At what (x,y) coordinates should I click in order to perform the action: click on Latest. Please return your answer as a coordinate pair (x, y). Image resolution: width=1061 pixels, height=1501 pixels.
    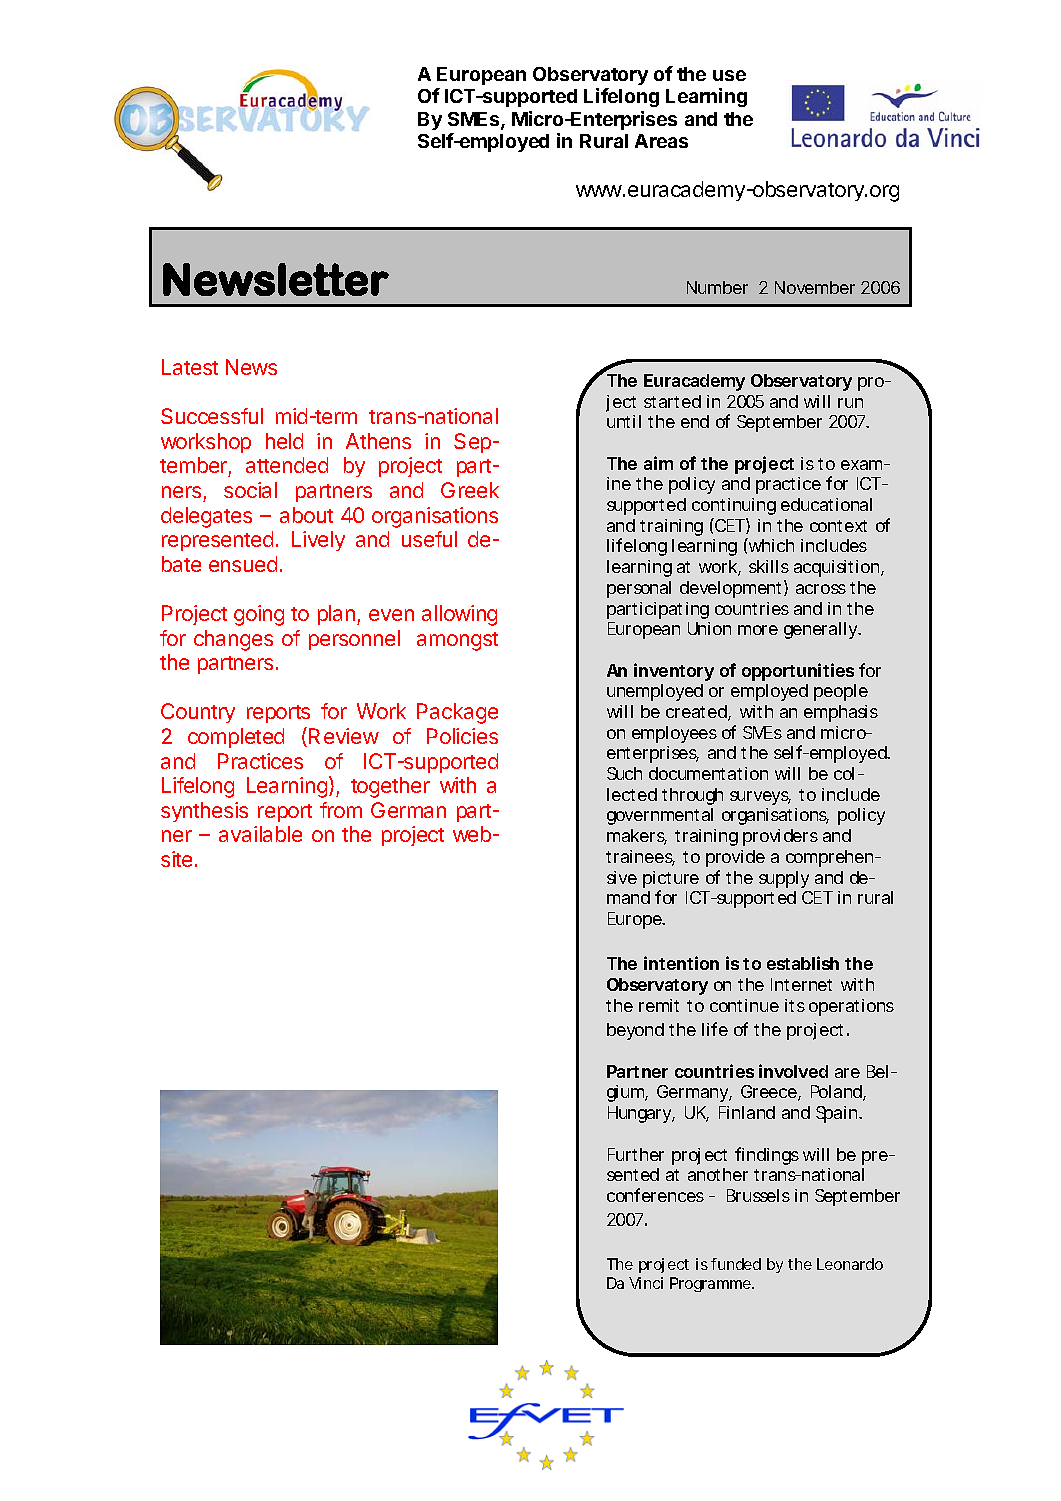
    Looking at the image, I should click on (190, 367).
